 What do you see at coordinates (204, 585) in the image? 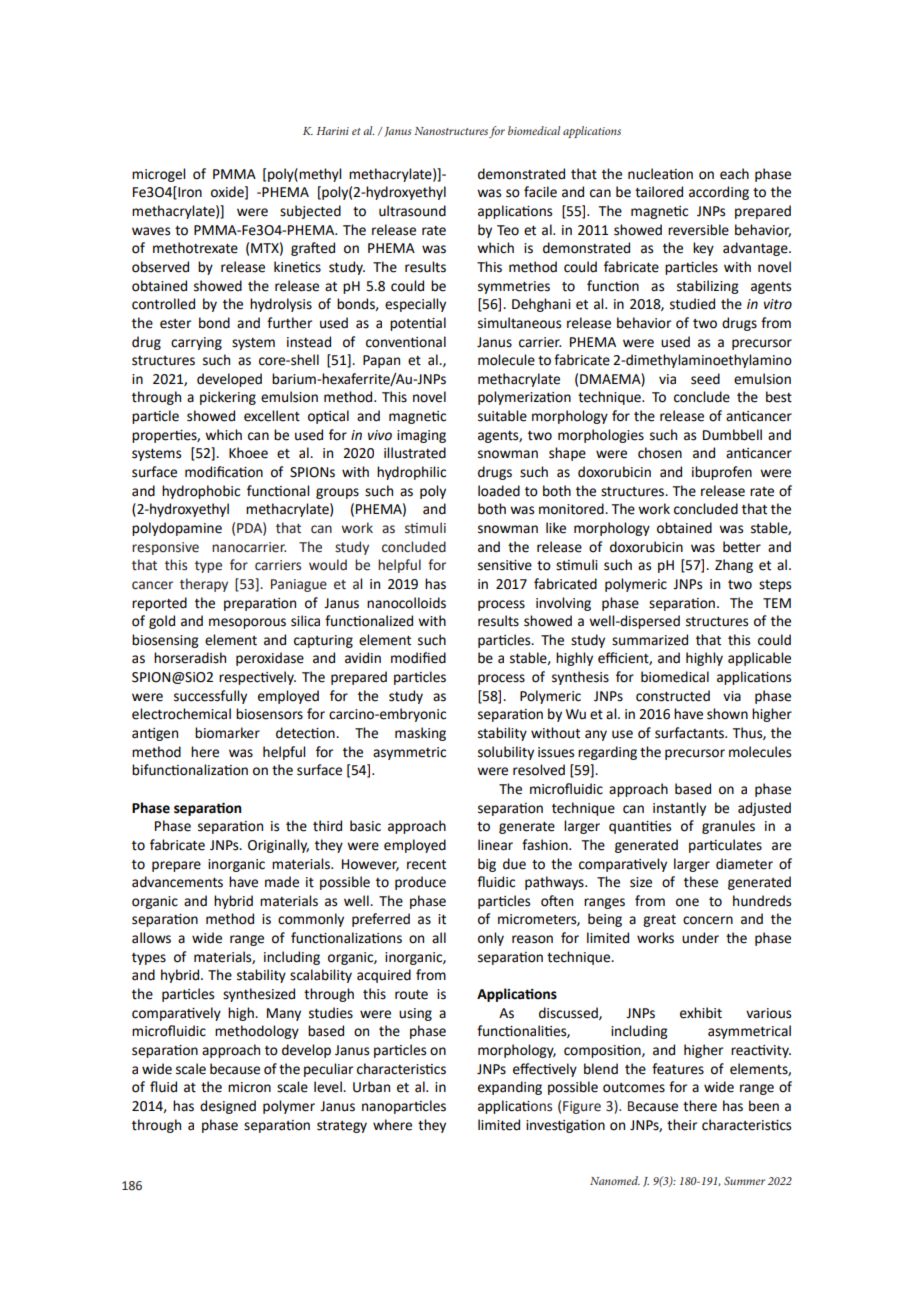
I see `therapy` at bounding box center [204, 585].
